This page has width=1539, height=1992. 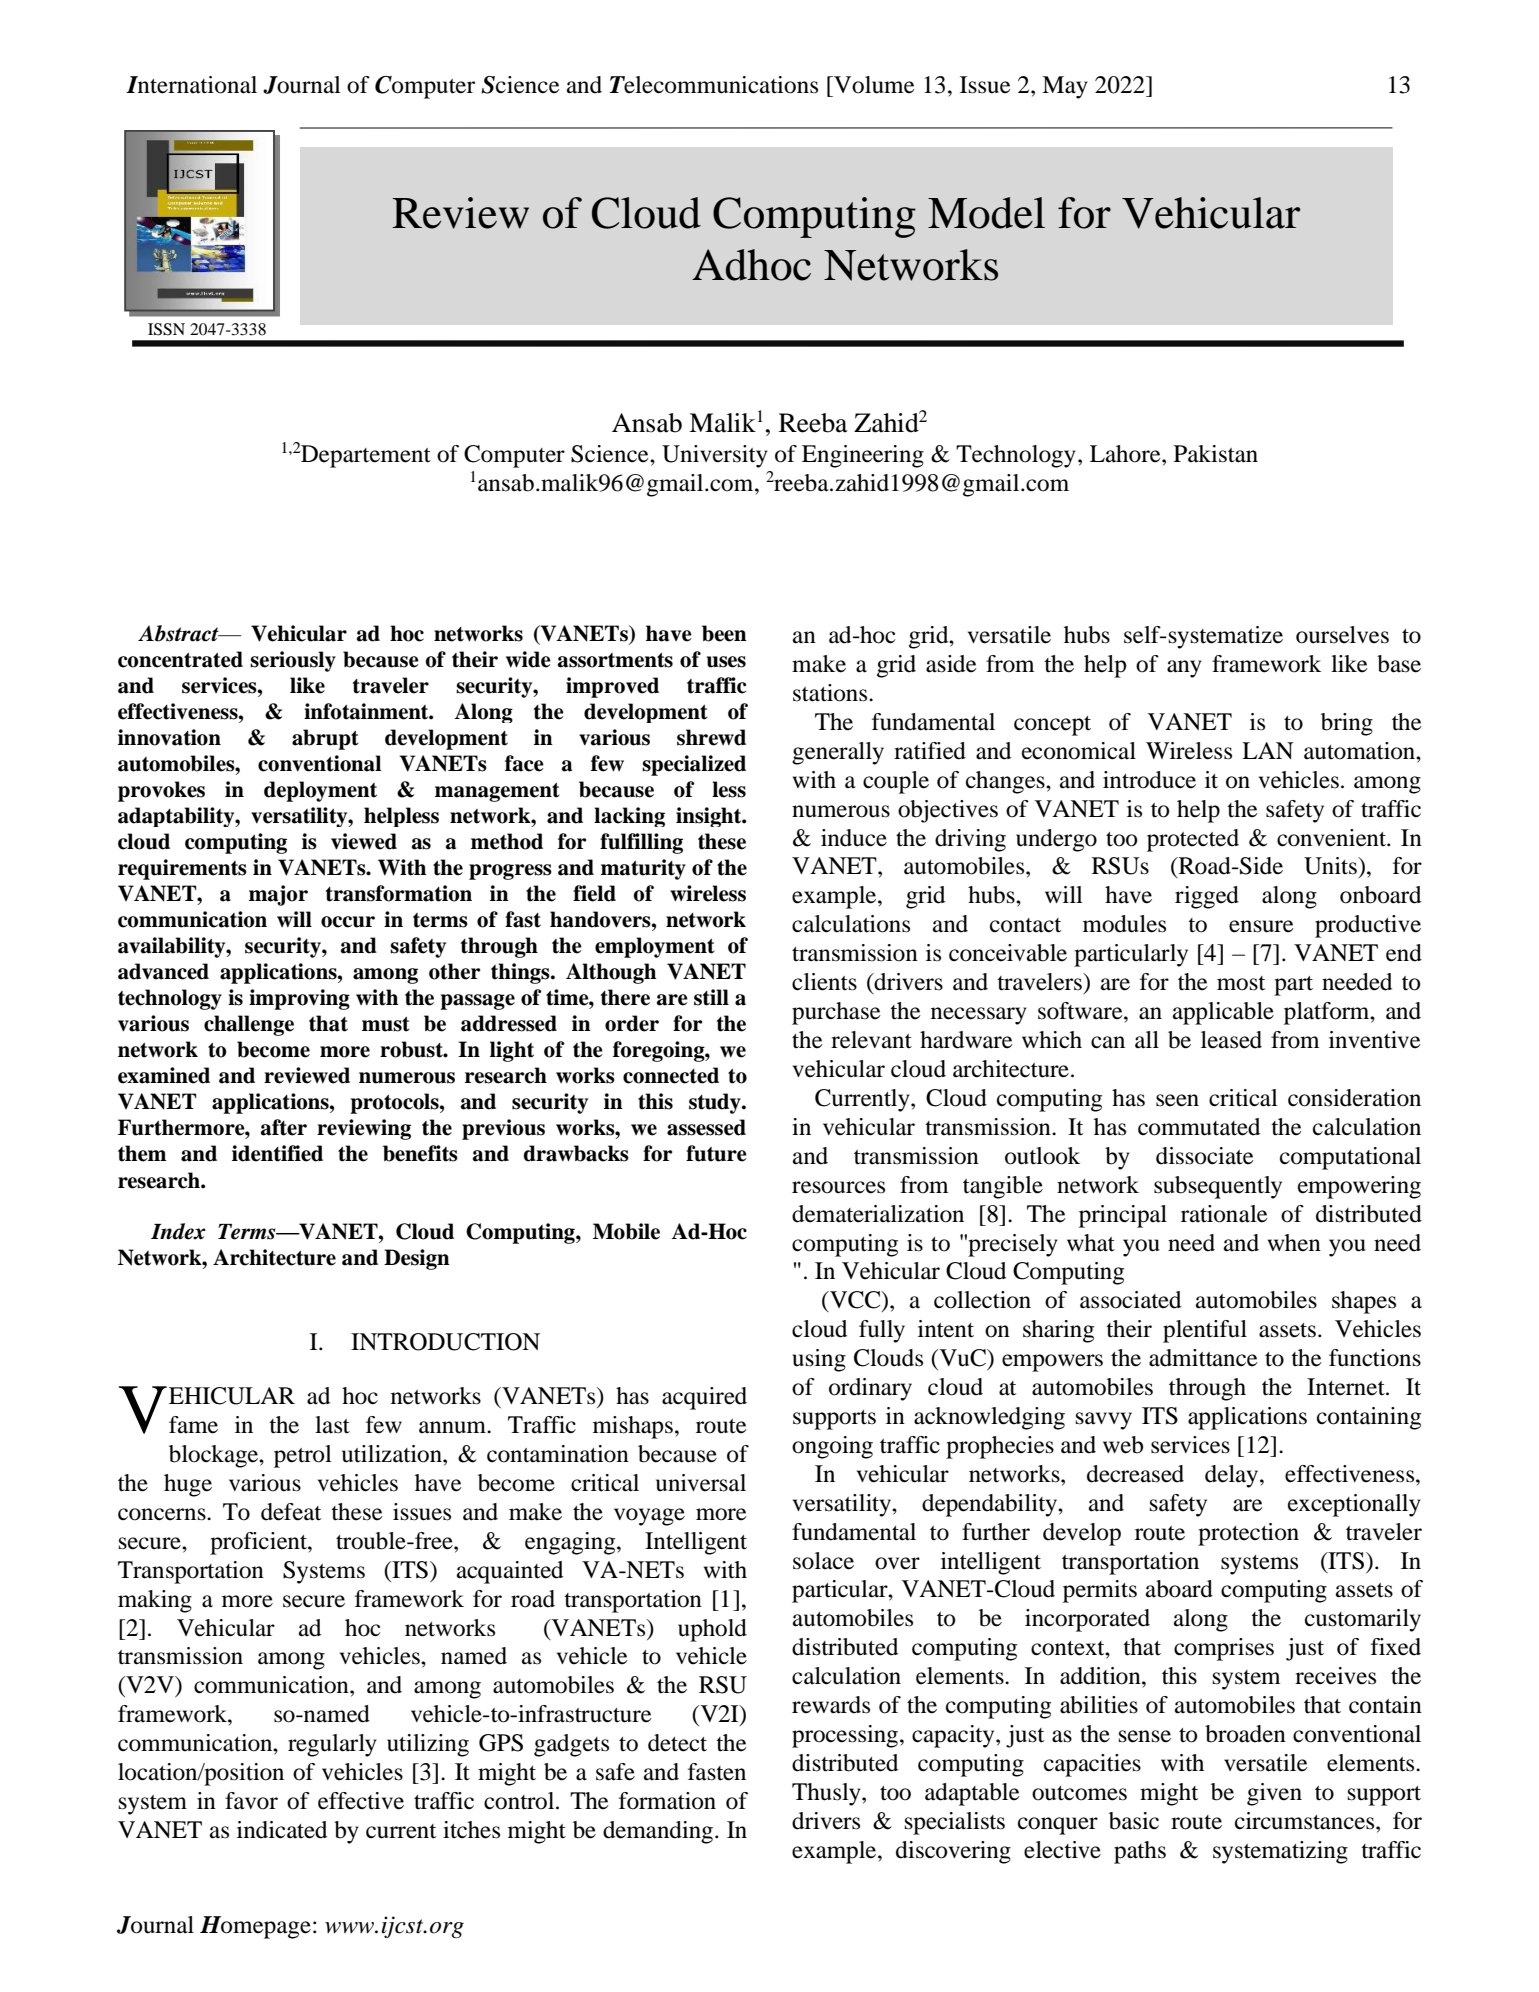 I want to click on Volume, so click(x=873, y=85).
